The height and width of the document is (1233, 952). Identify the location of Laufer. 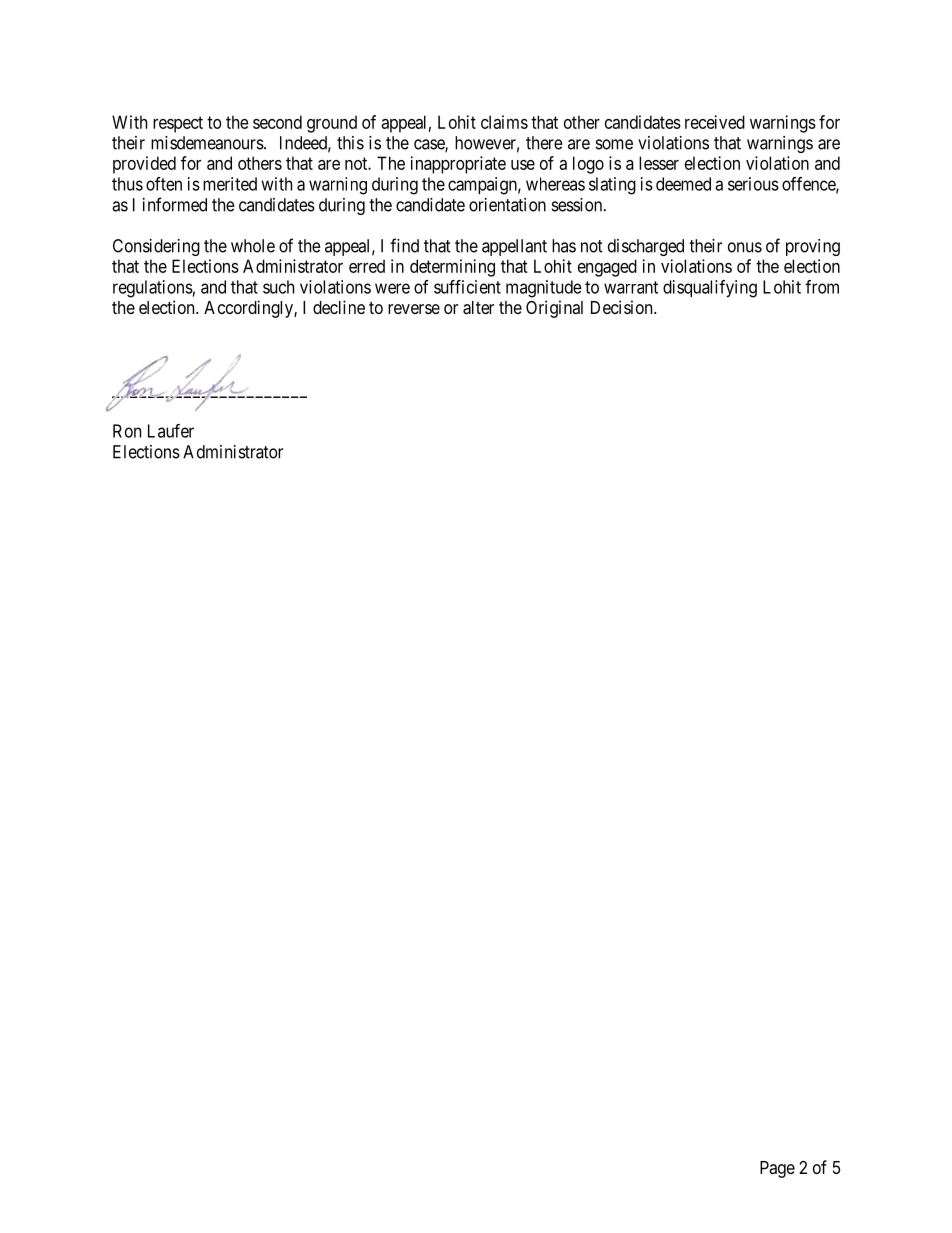
(171, 431).
